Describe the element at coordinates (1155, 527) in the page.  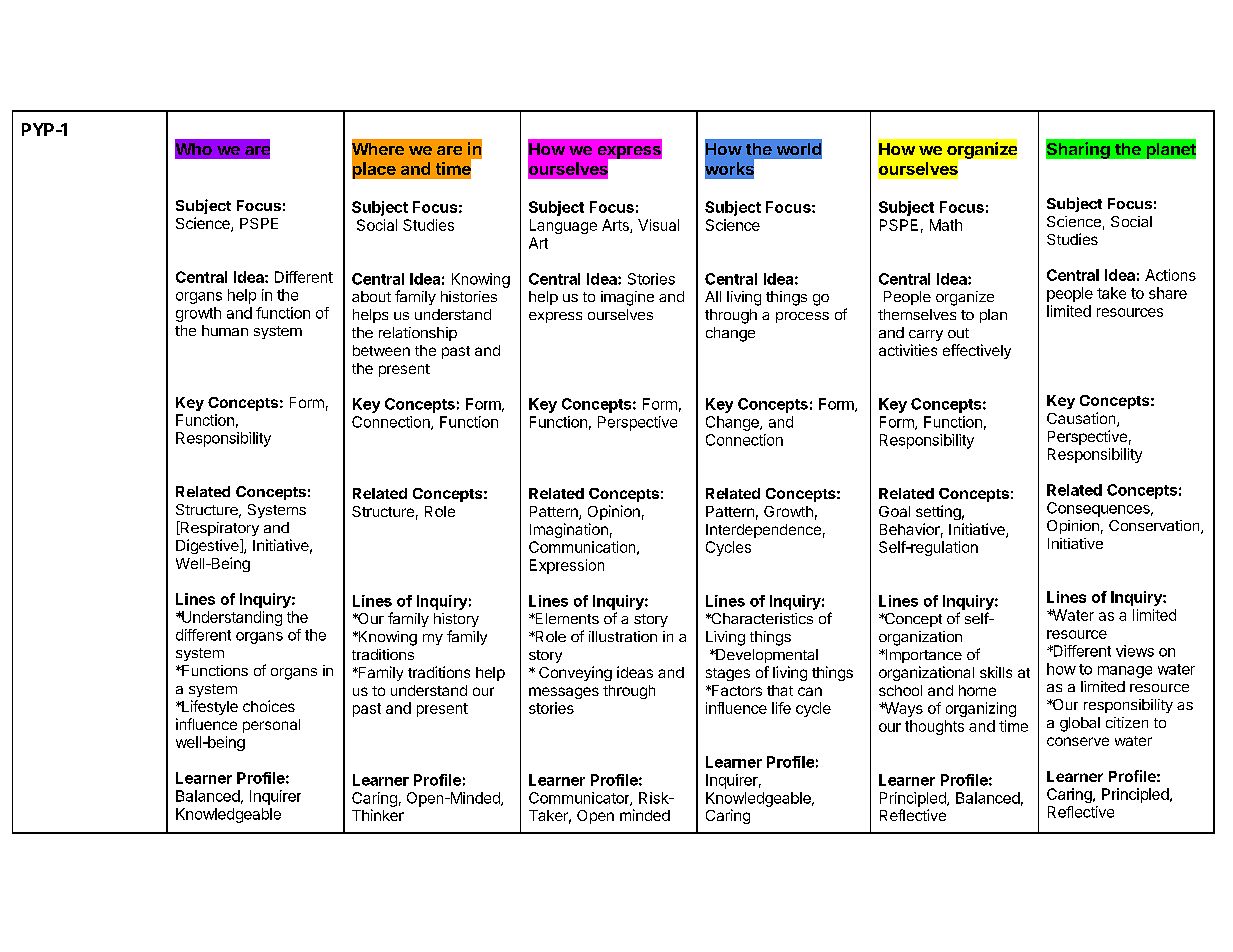
I see `Conservation` at that location.
